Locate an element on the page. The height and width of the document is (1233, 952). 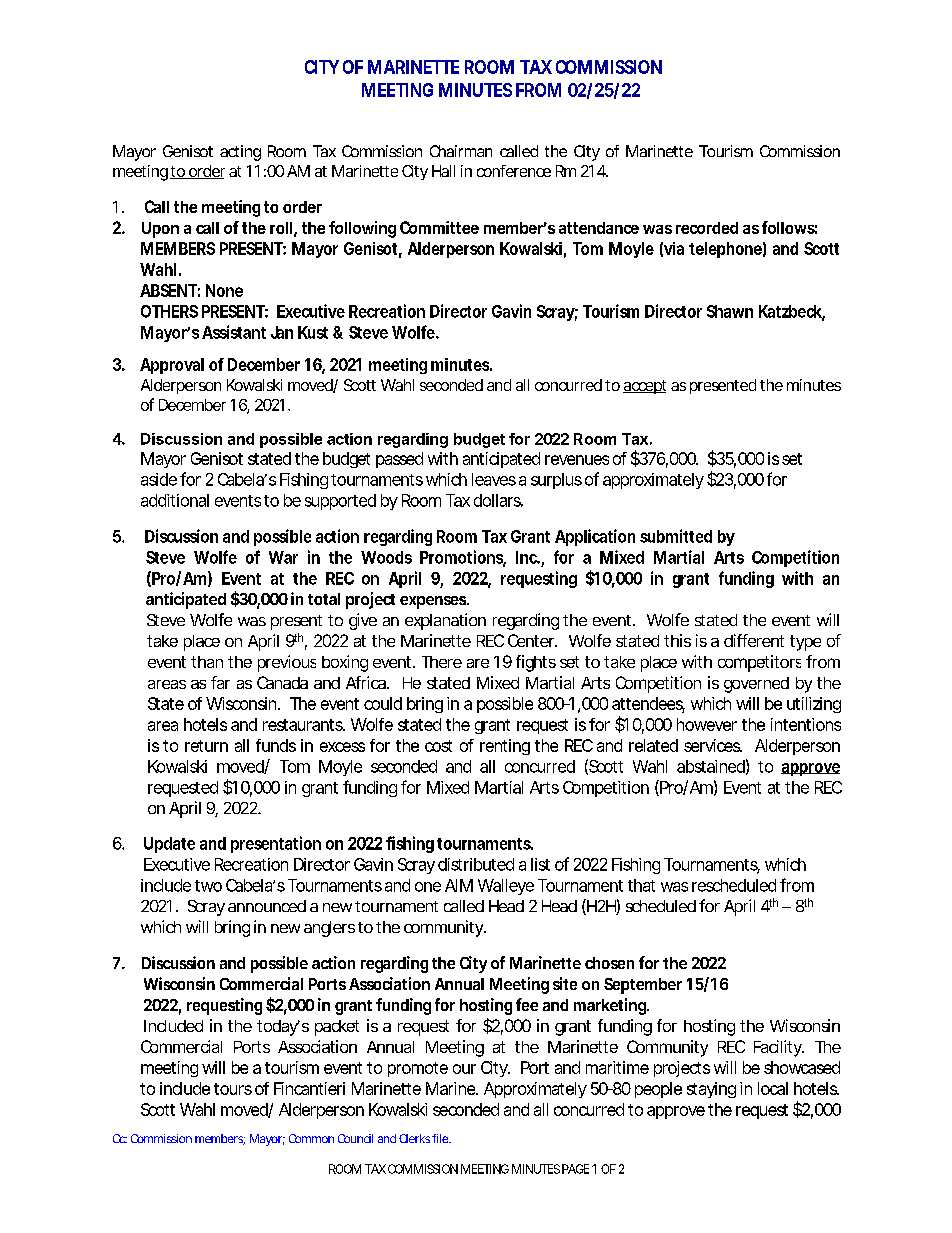
Walleye is located at coordinates (506, 887).
